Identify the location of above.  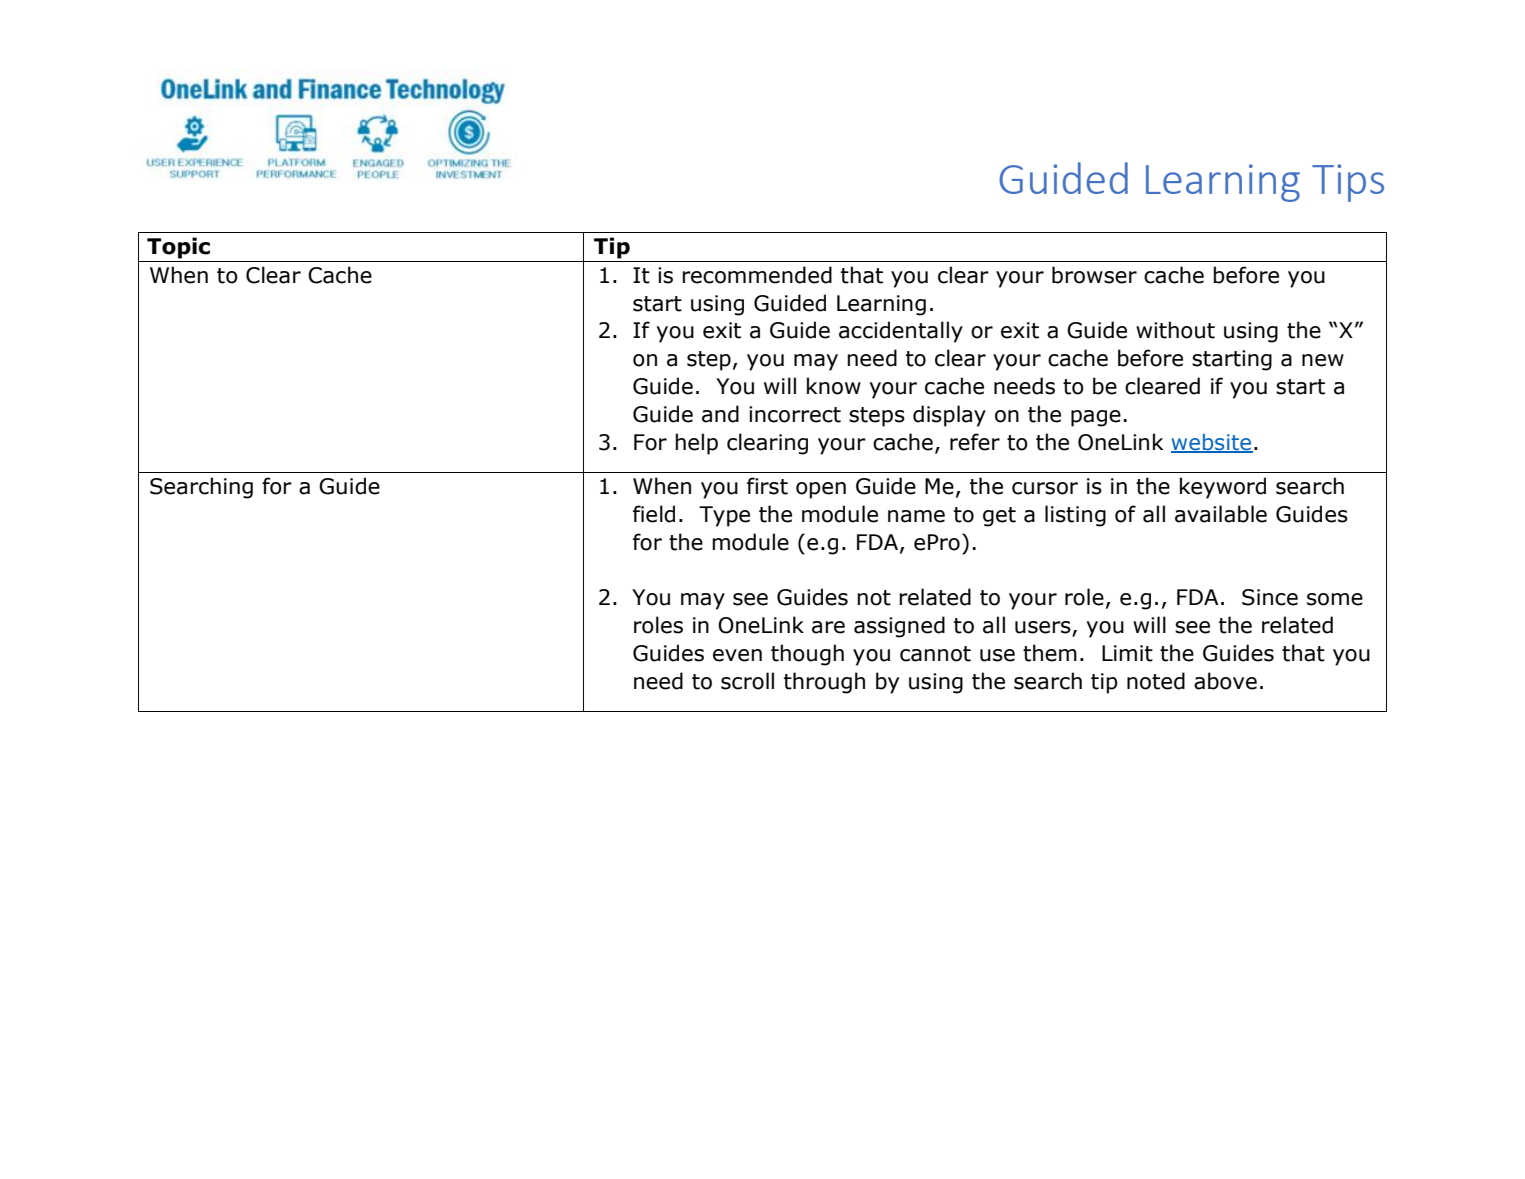
(1225, 681).
